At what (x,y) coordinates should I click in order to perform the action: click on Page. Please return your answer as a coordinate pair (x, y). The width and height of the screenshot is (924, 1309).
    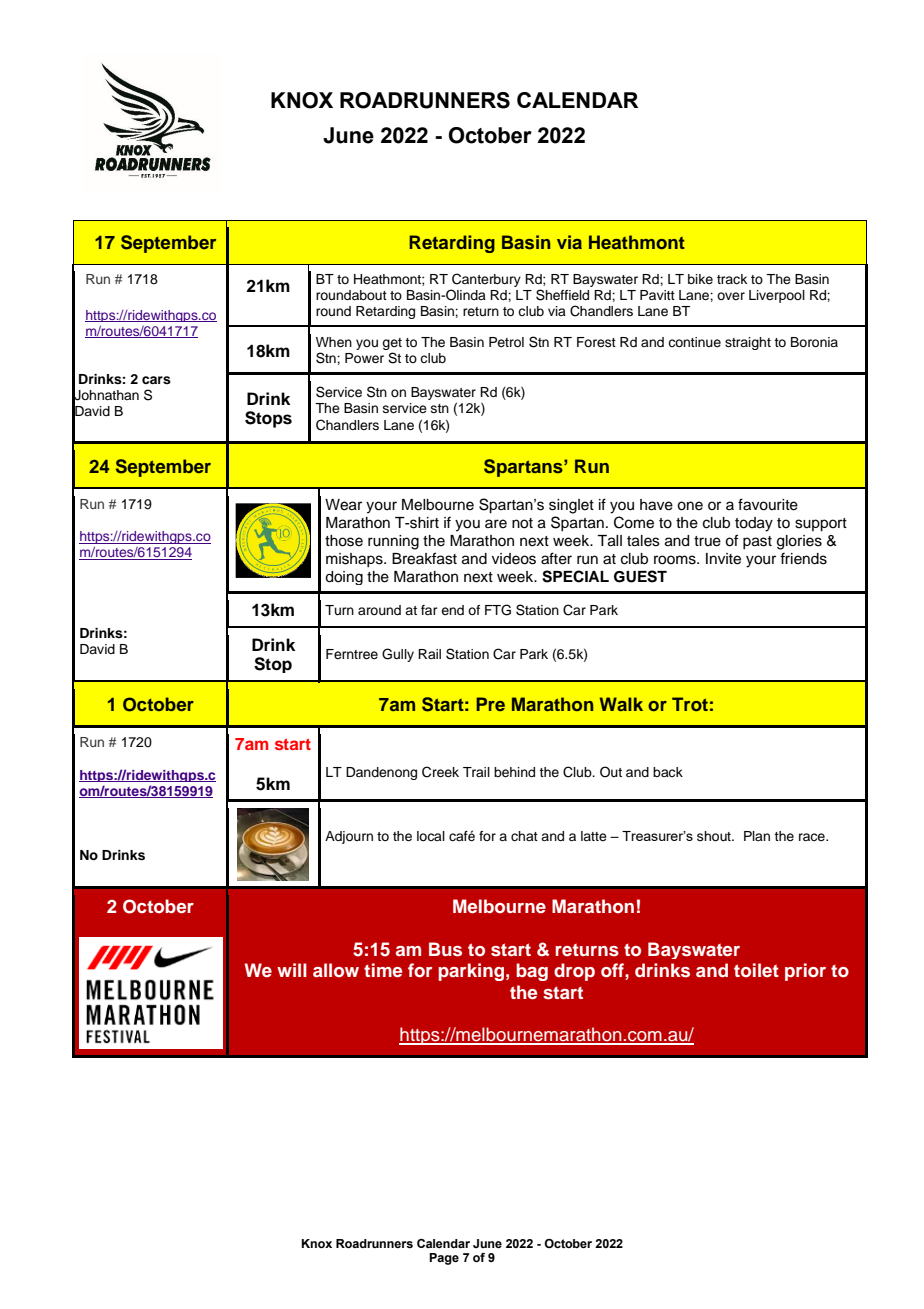
    Looking at the image, I should click on (444, 1259).
